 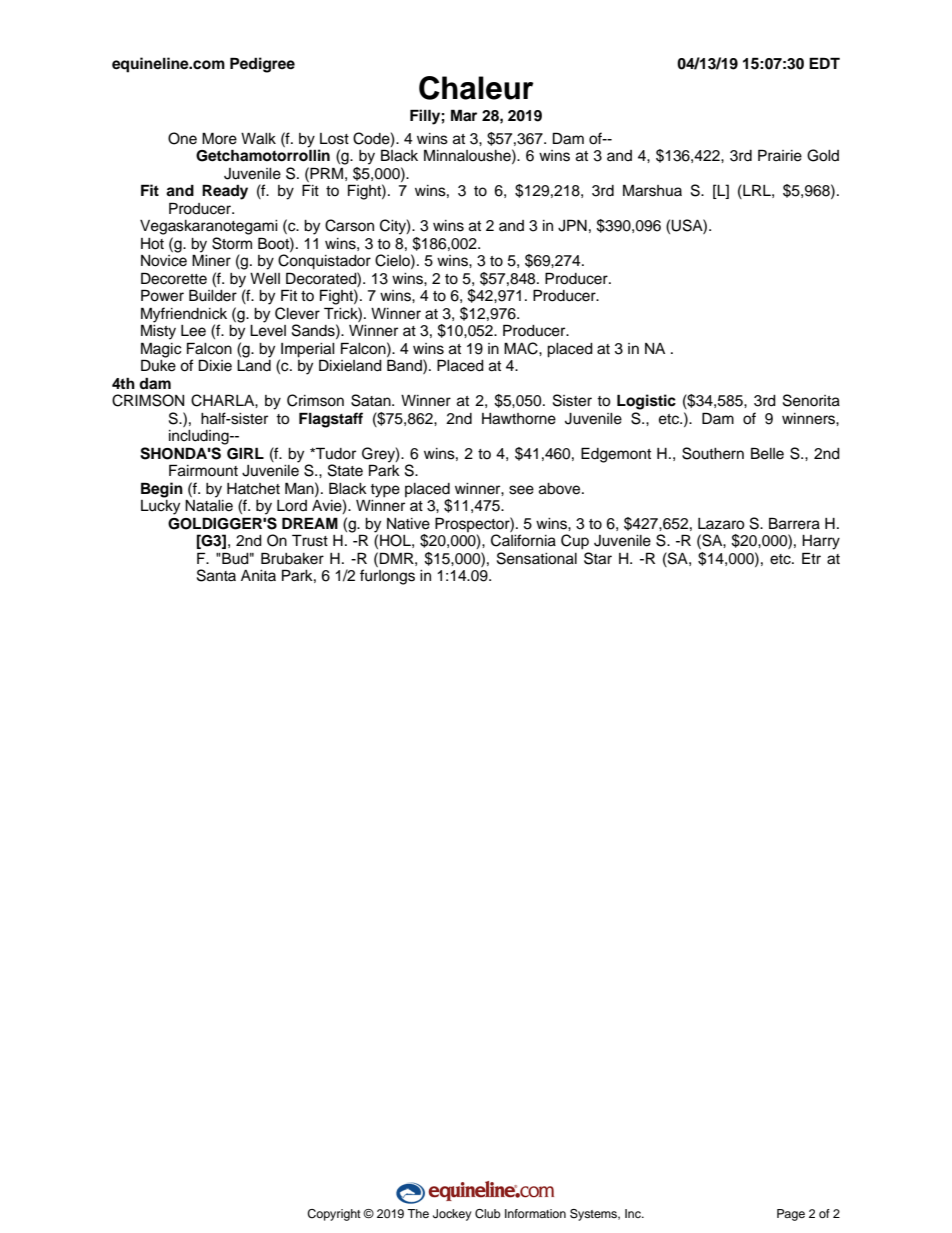 I want to click on Copyright, so click(x=334, y=1215).
